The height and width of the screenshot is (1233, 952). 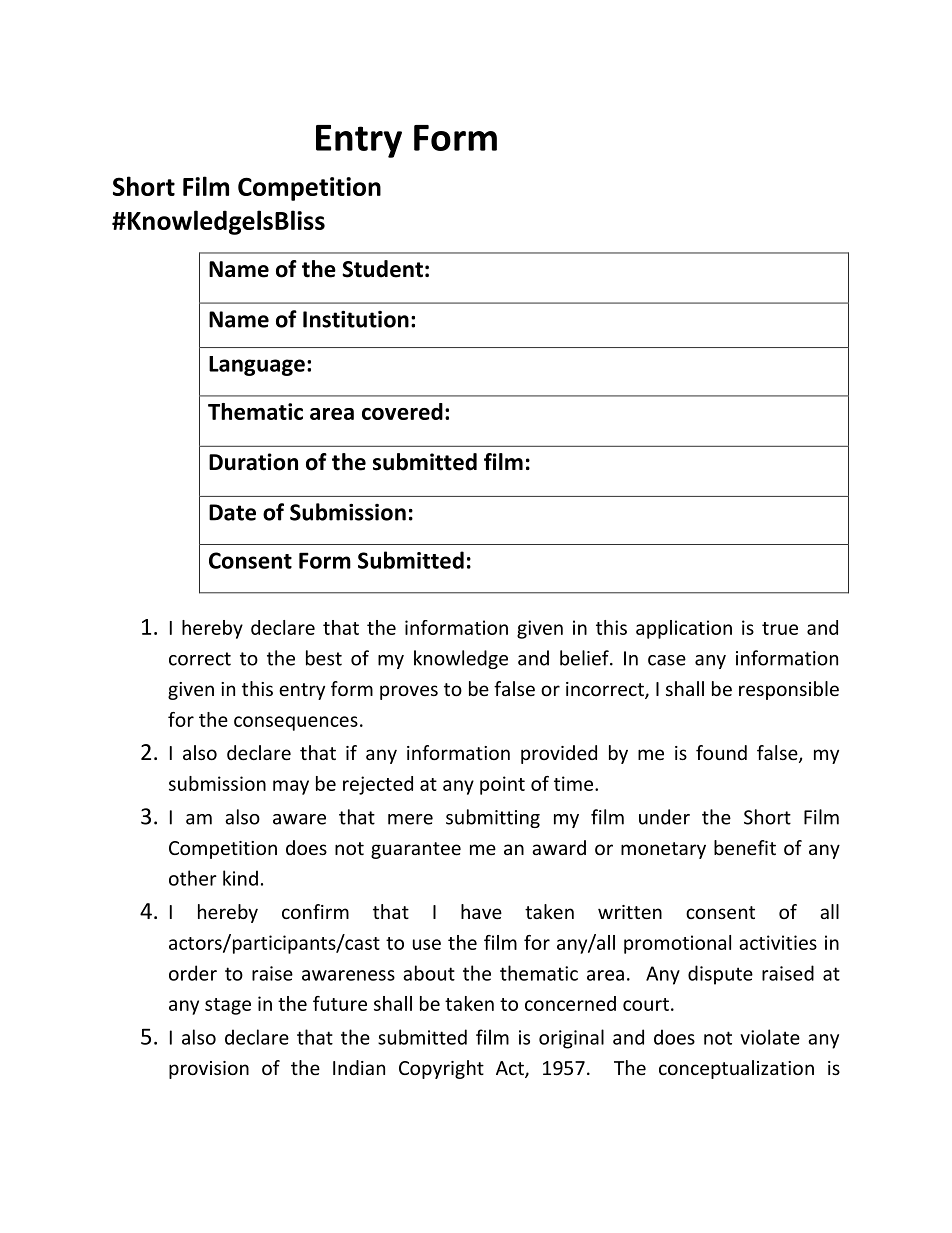 What do you see at coordinates (402, 411) in the screenshot?
I see `covered` at bounding box center [402, 411].
